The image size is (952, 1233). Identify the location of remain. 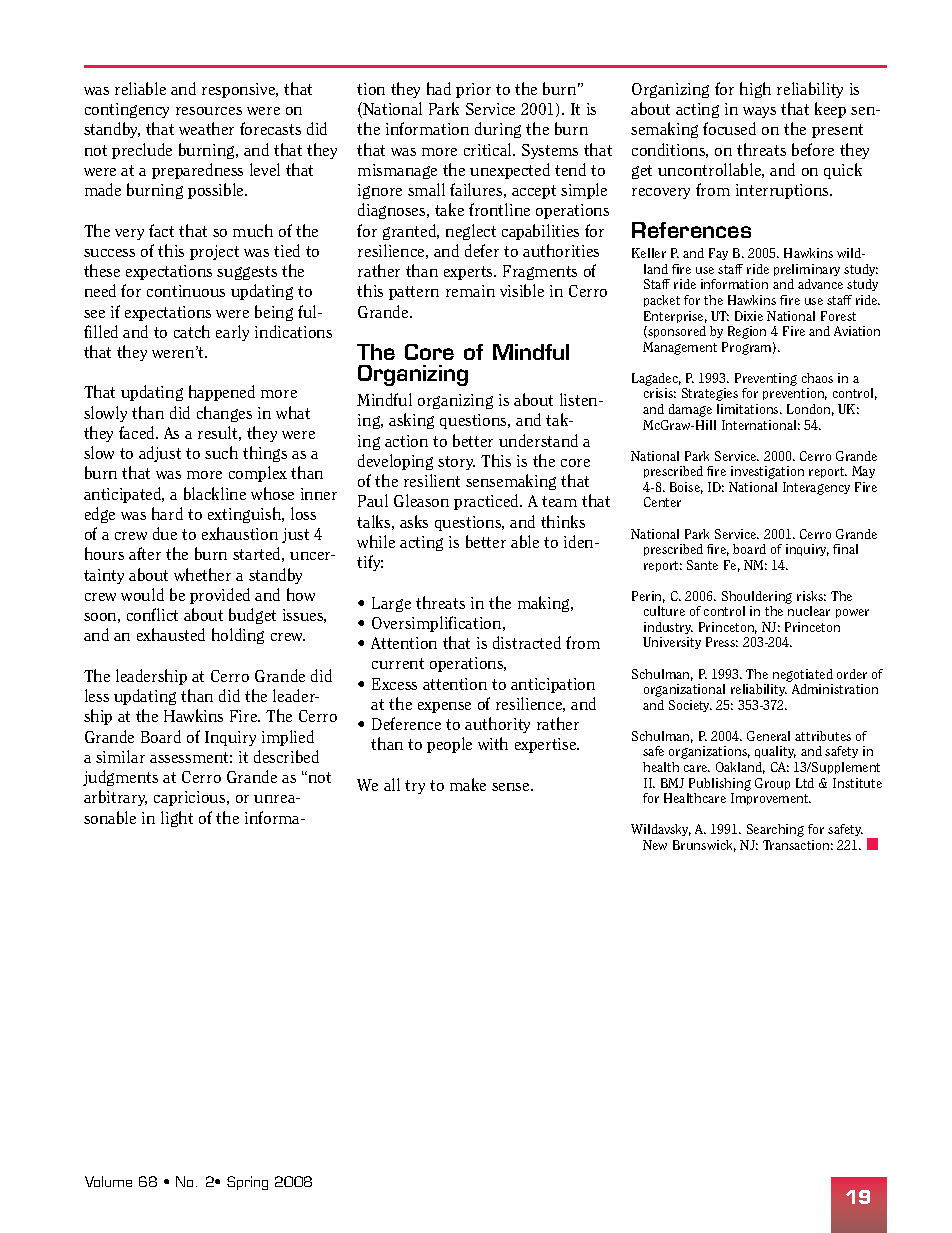
(470, 291).
